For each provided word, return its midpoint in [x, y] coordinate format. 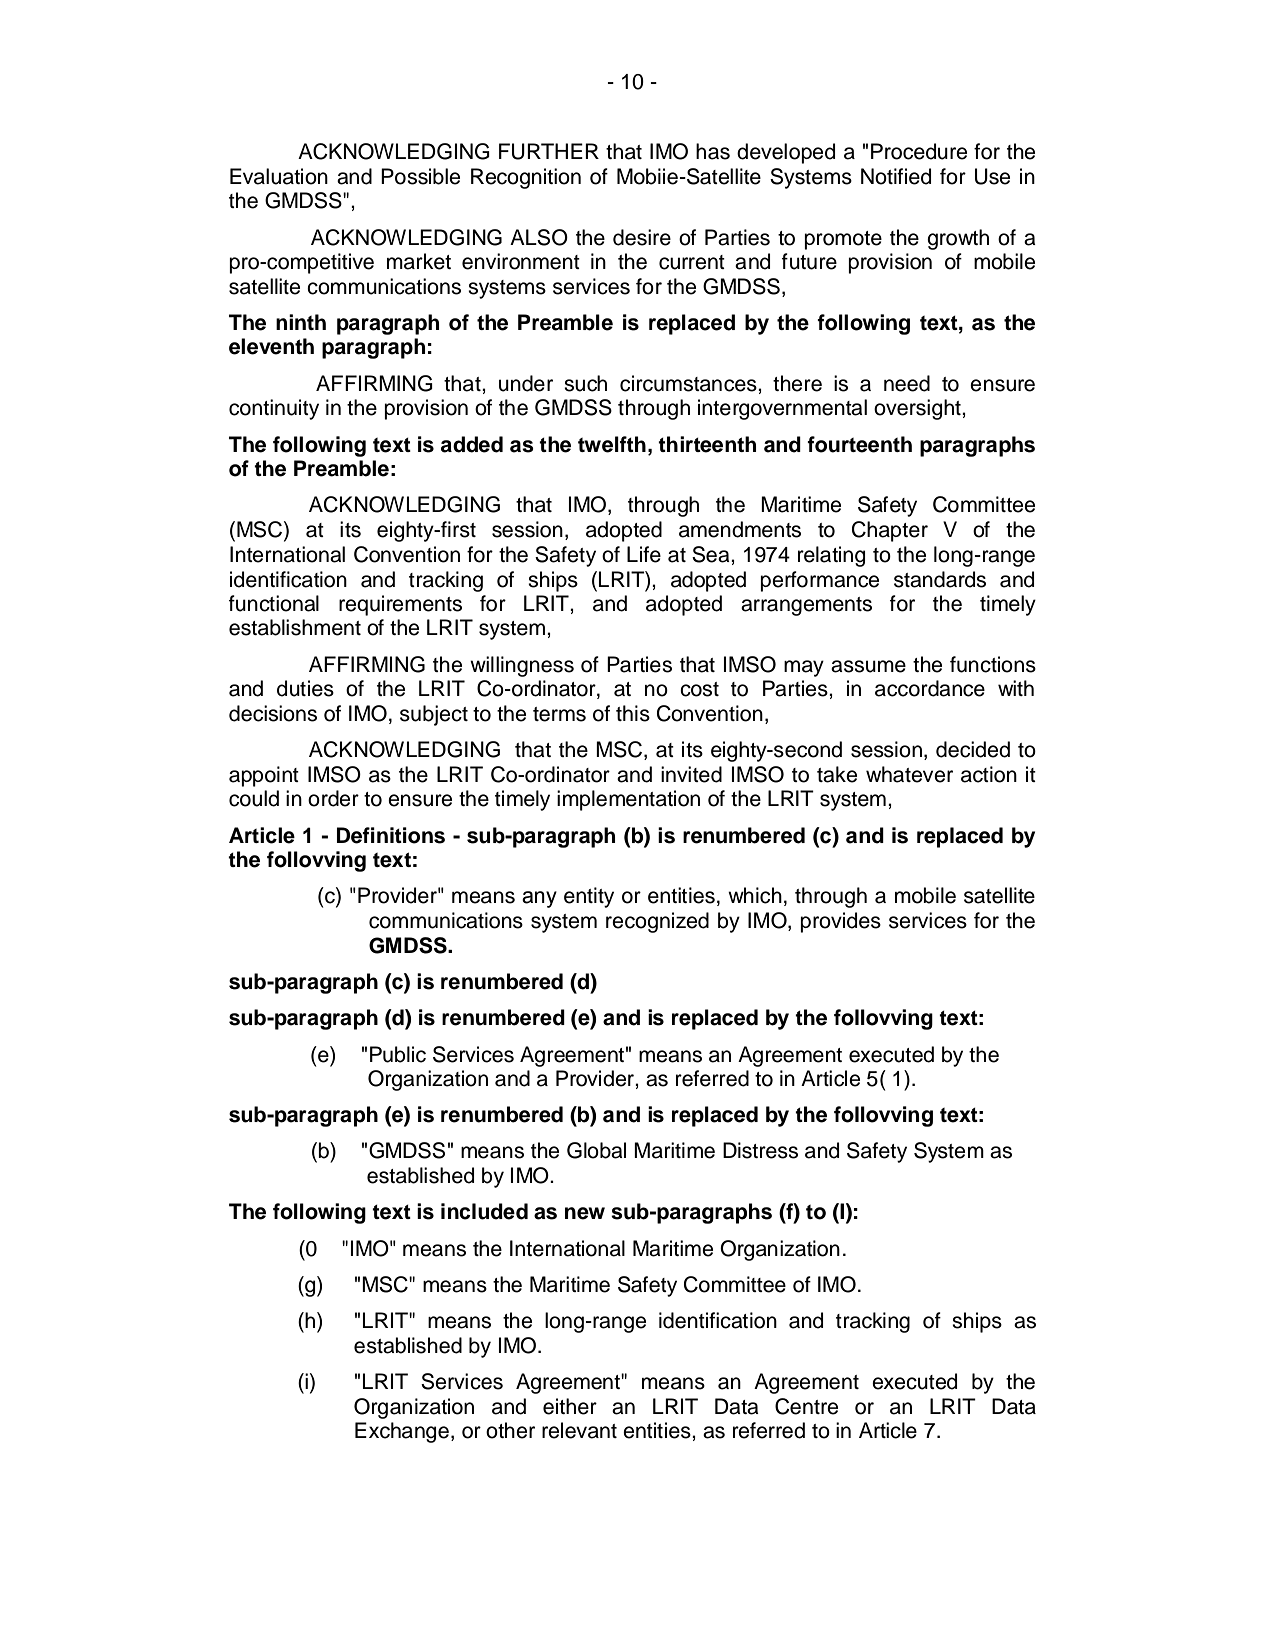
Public [398, 1054]
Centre [806, 1406]
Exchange [402, 1432]
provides [840, 922]
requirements [400, 605]
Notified [896, 176]
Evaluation [279, 176]
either [570, 1406]
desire [642, 237]
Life [644, 554]
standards [940, 579]
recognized [657, 922]
